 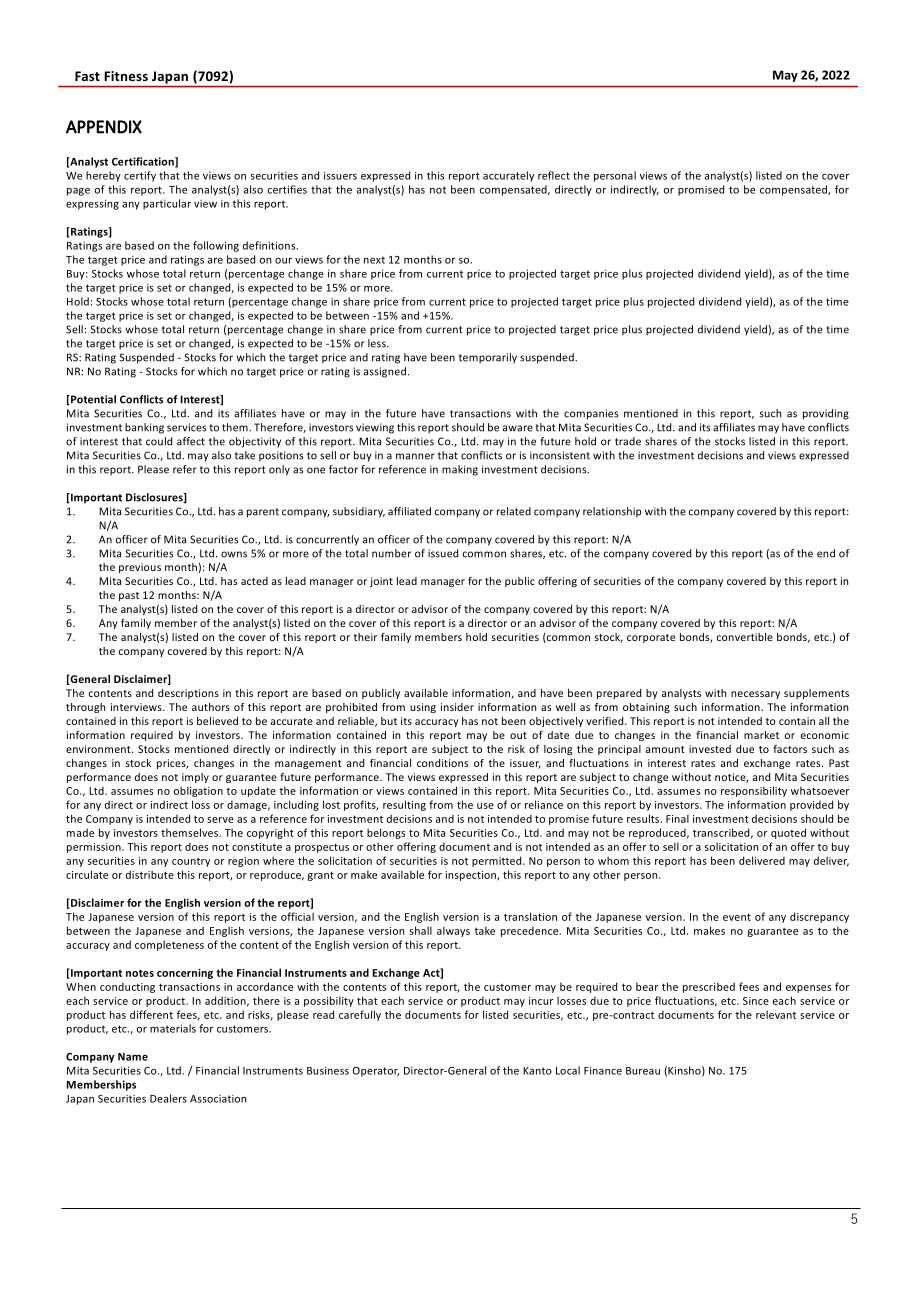 I want to click on reflect, so click(x=554, y=175).
